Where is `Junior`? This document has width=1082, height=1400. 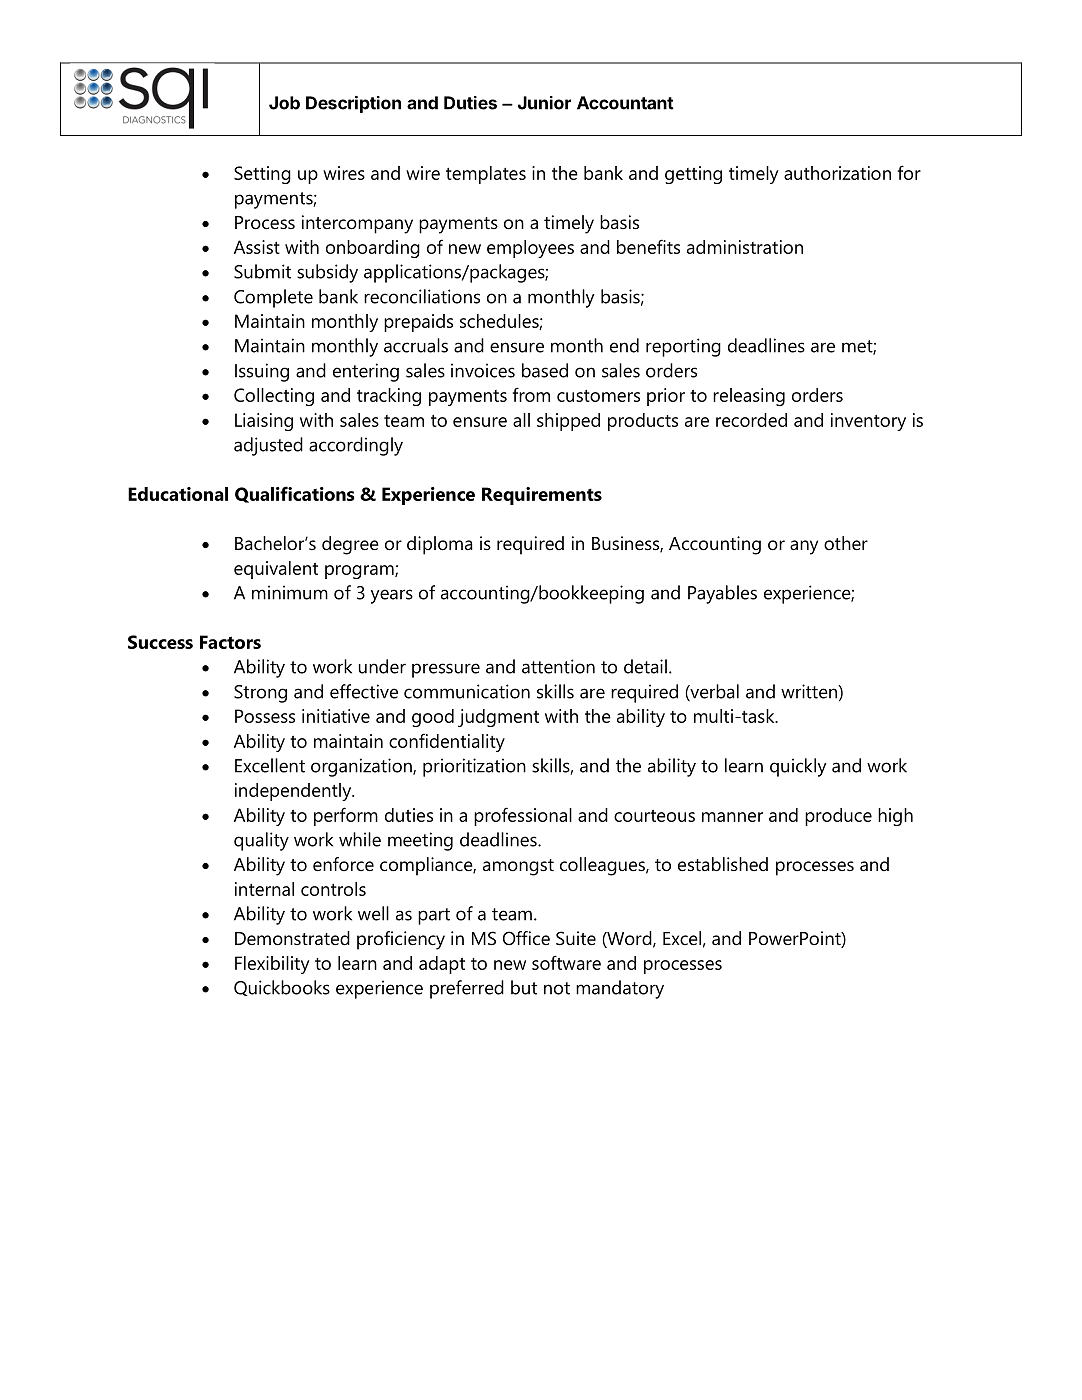 Junior is located at coordinates (544, 103).
